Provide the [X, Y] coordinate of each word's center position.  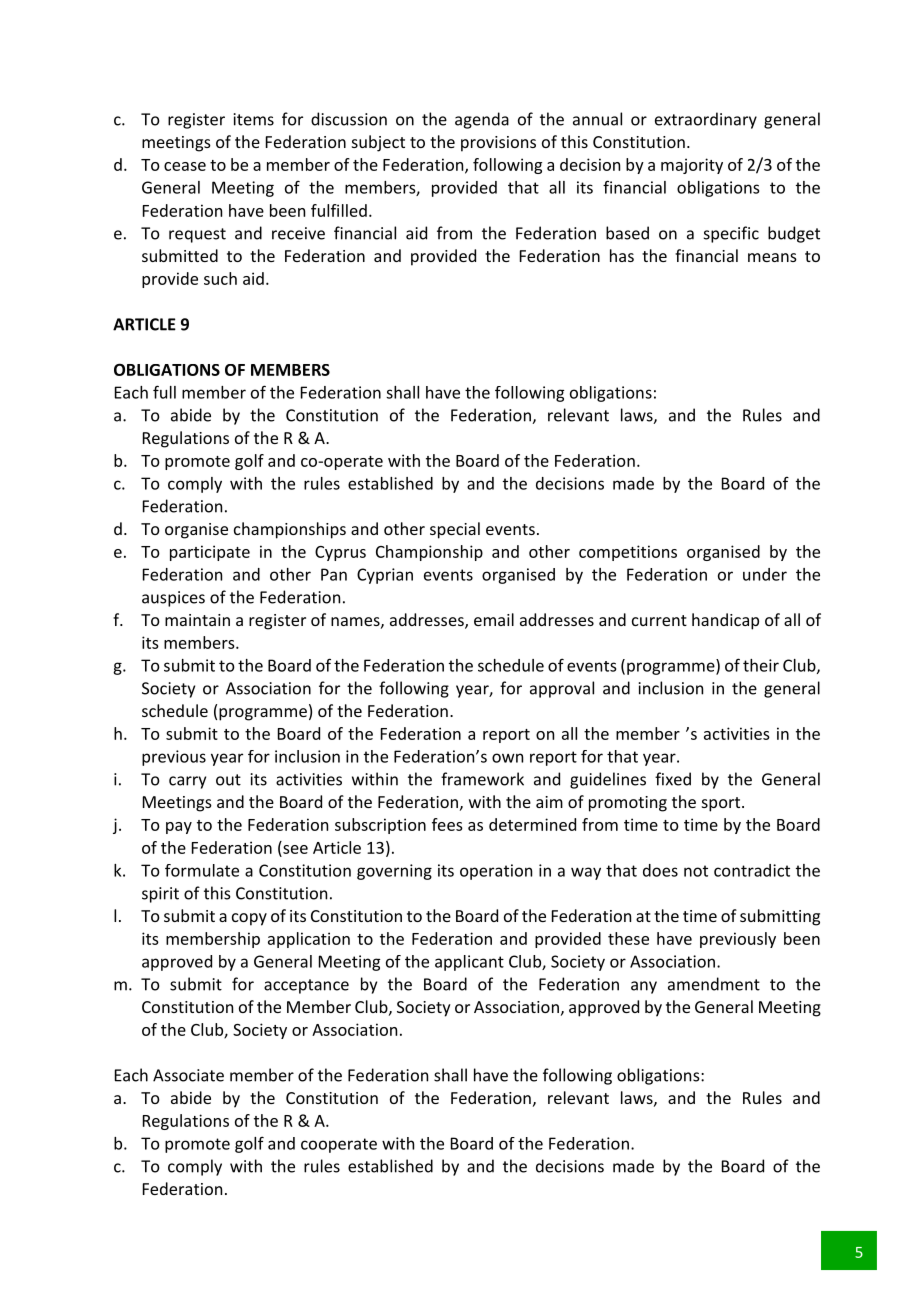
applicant [469, 963]
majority [692, 166]
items [253, 119]
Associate [188, 1075]
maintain [197, 620]
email [494, 619]
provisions [498, 144]
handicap [725, 621]
